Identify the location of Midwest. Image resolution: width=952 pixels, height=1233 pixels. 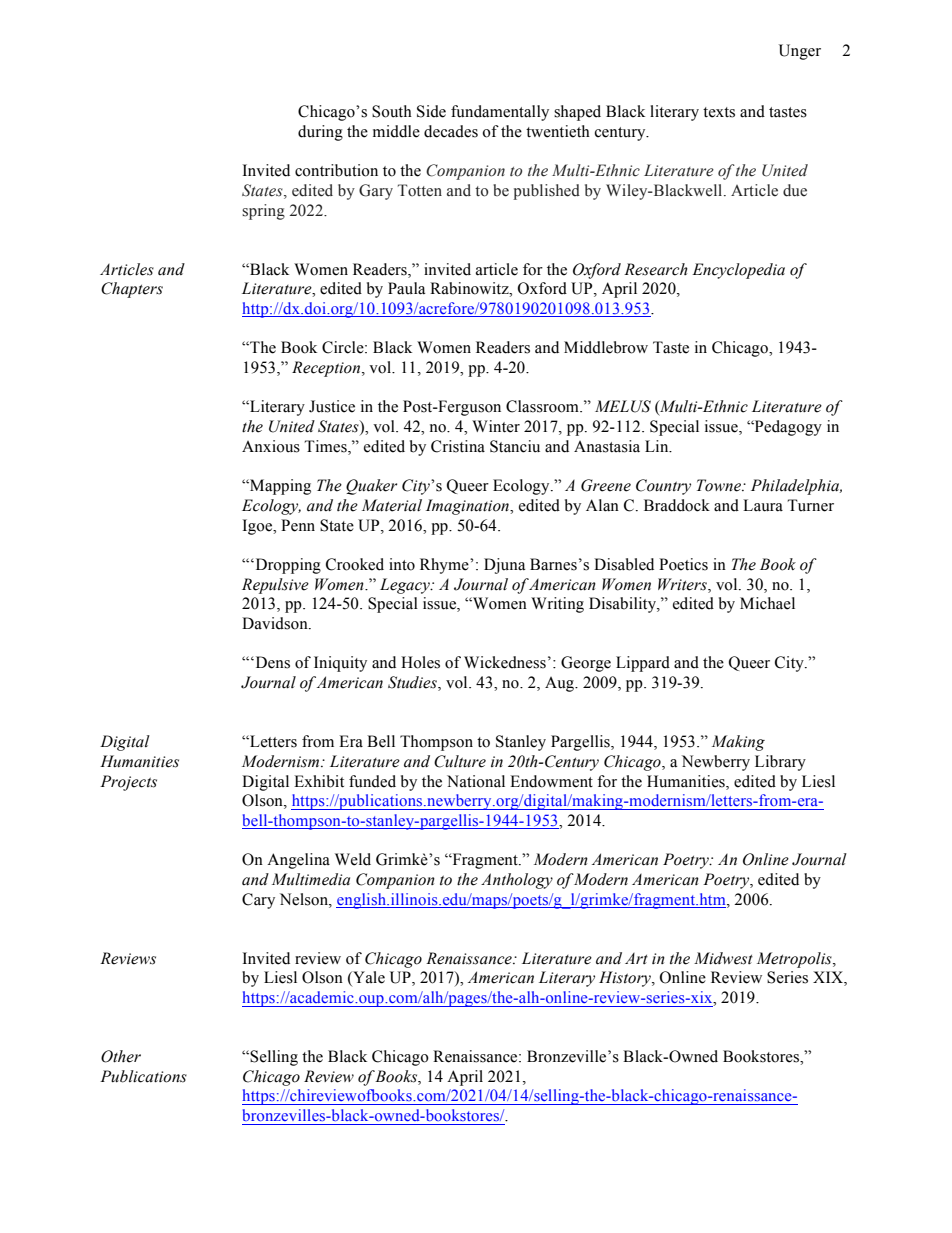
(723, 958).
